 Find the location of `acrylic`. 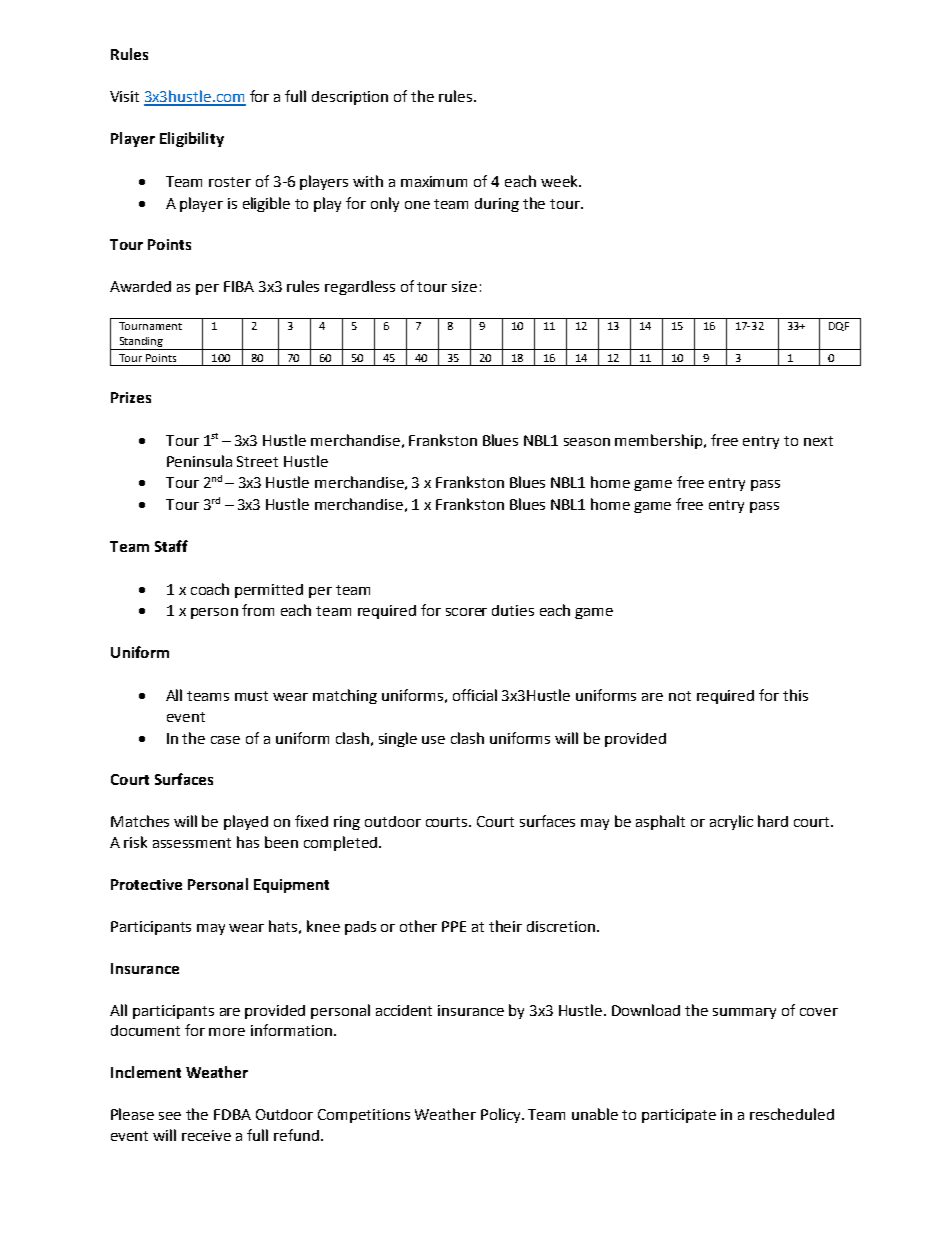

acrylic is located at coordinates (731, 822).
